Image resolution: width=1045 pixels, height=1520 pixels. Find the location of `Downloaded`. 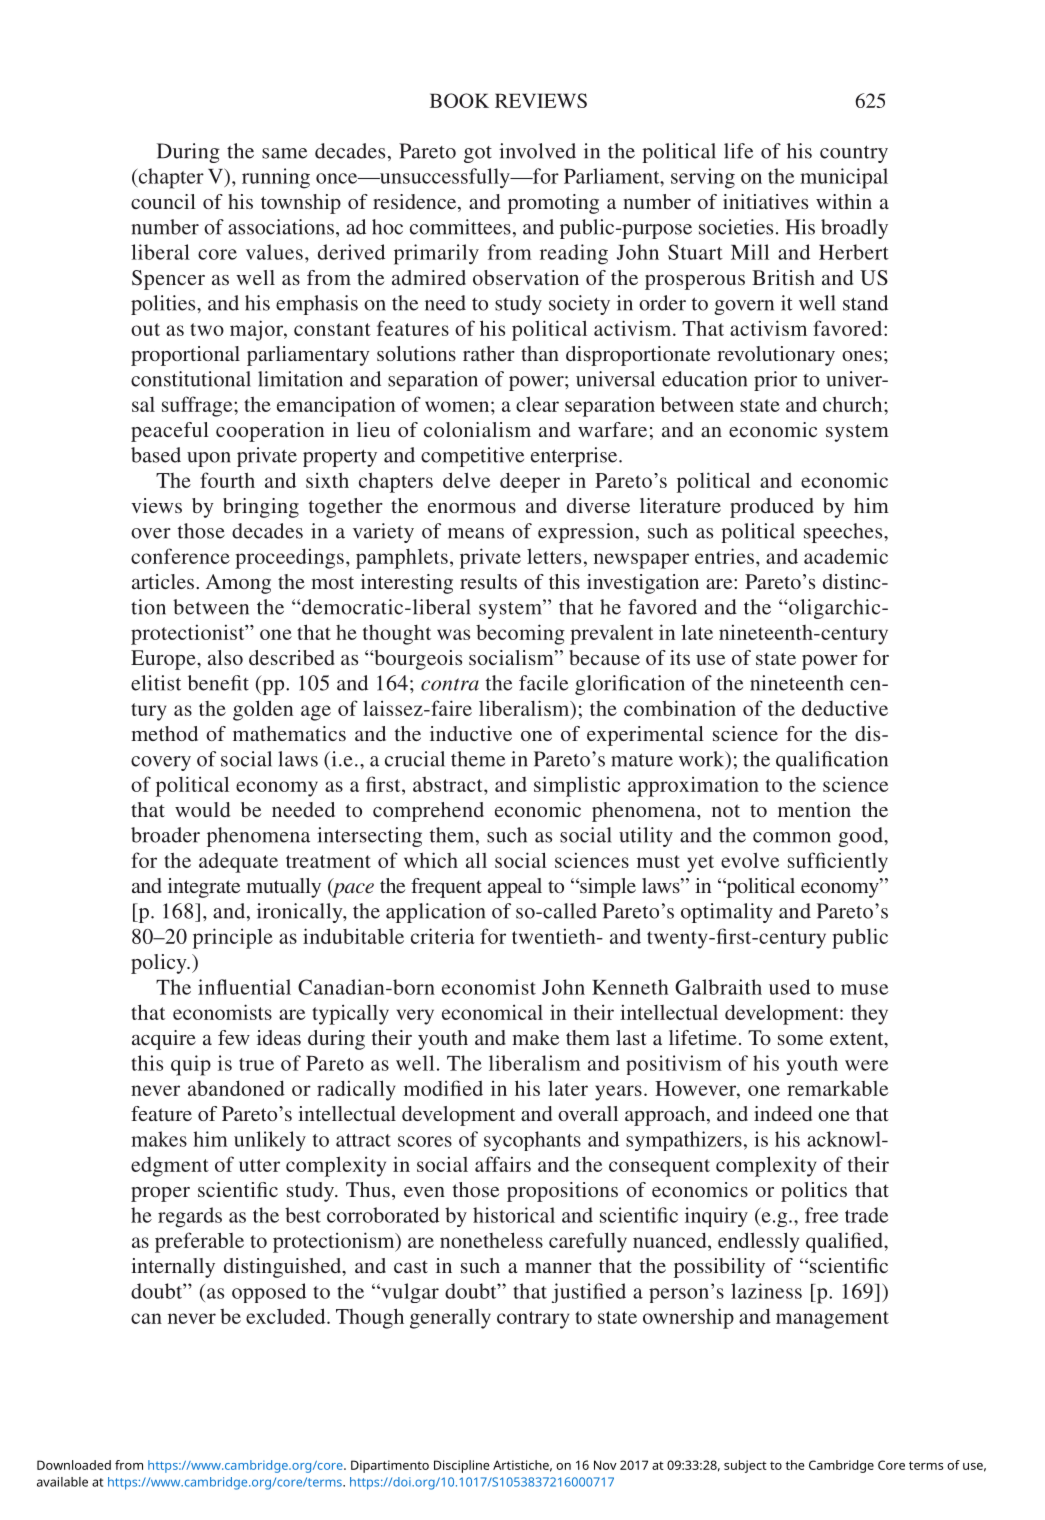

Downloaded is located at coordinates (74, 1465).
